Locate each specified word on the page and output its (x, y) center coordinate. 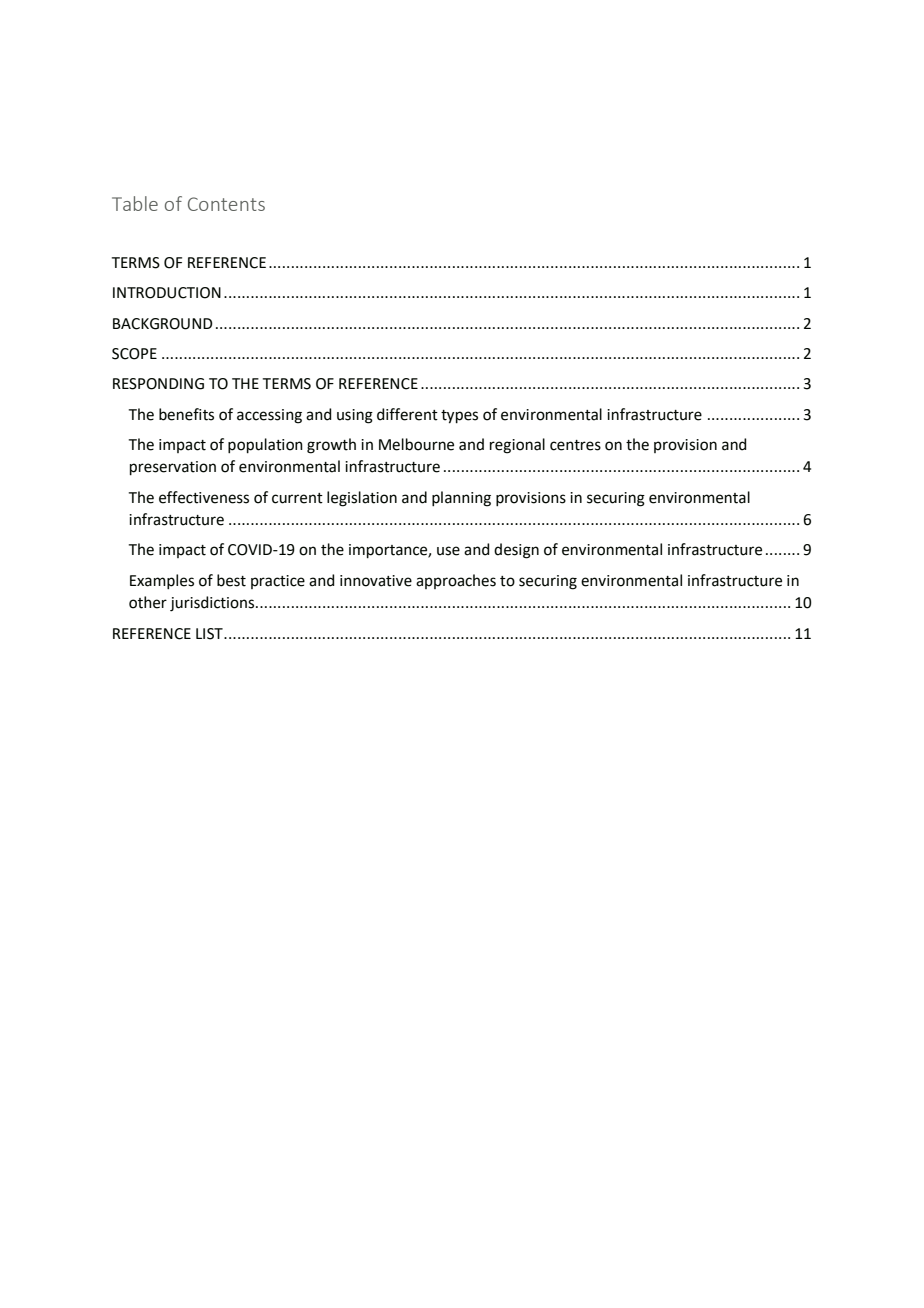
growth (331, 446)
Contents (226, 204)
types (459, 417)
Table (135, 203)
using (355, 416)
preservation (173, 468)
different (407, 414)
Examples (162, 581)
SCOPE (134, 354)
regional (517, 446)
